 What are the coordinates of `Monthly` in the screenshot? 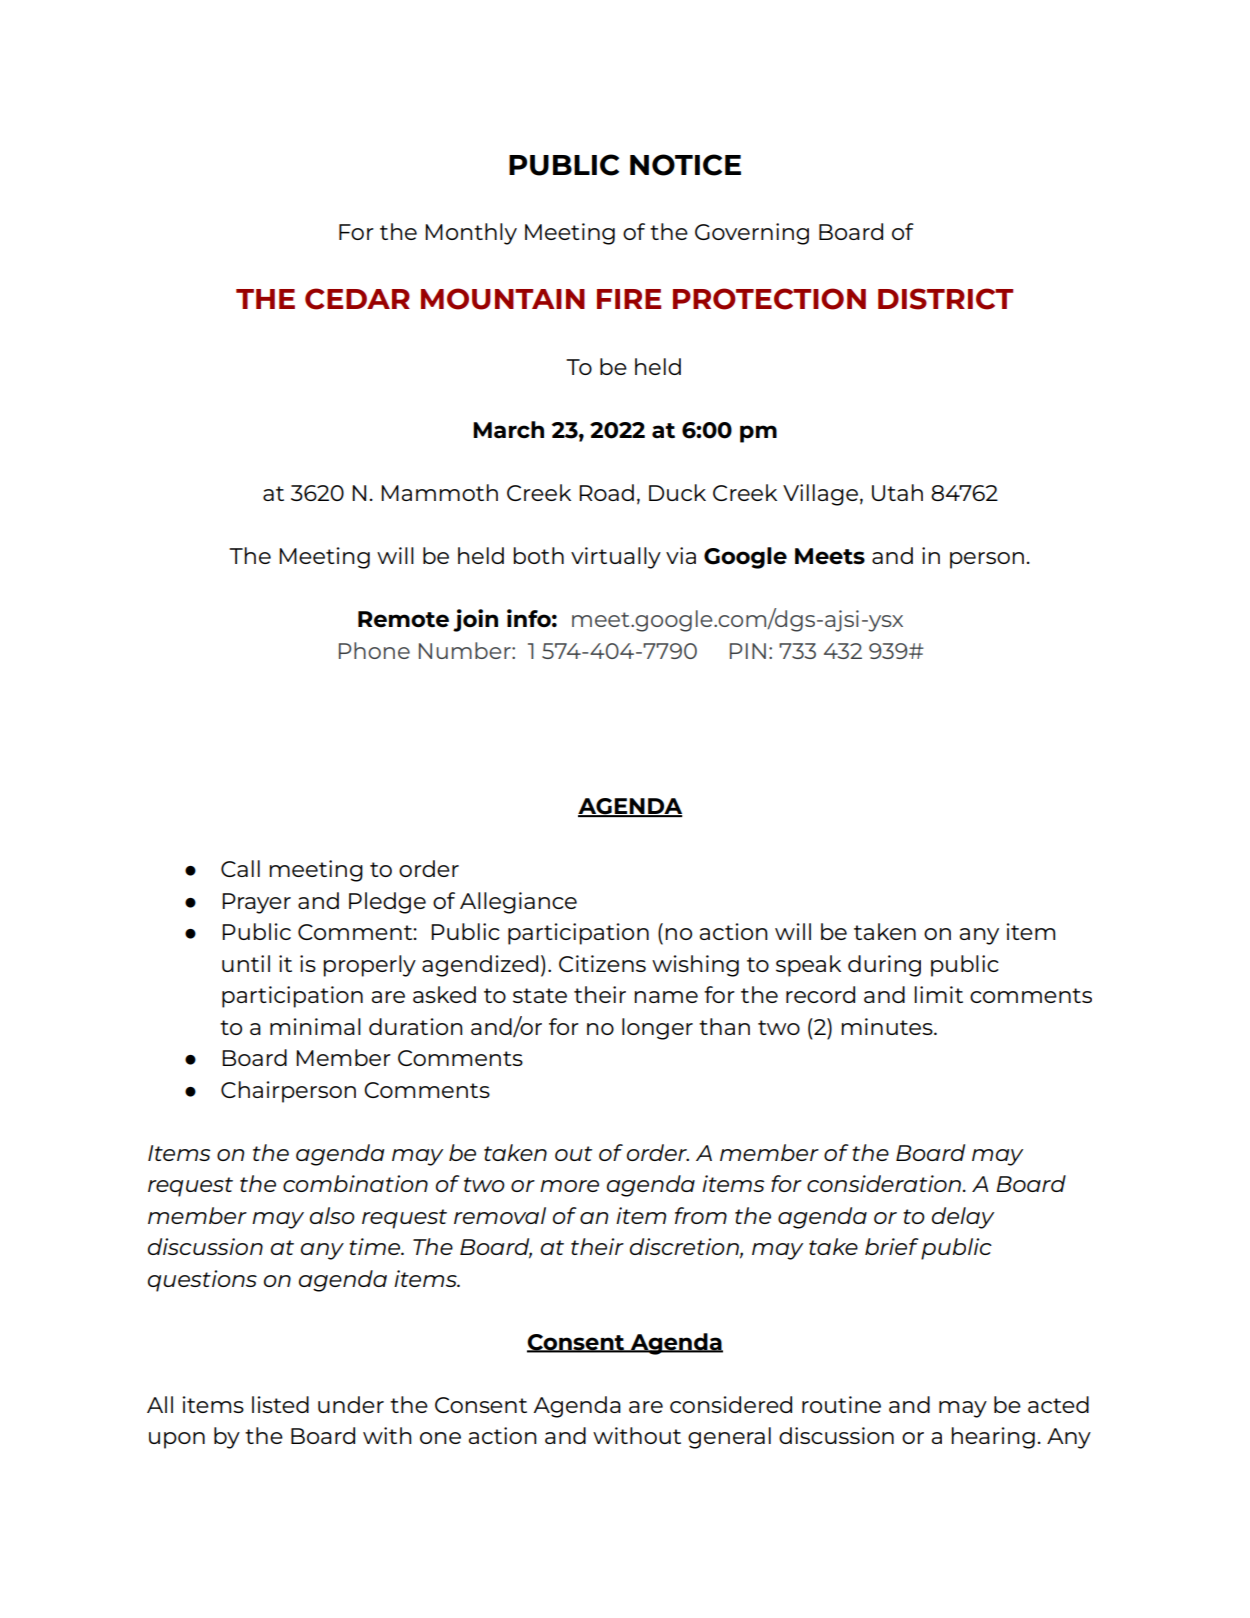 It's located at (471, 234).
